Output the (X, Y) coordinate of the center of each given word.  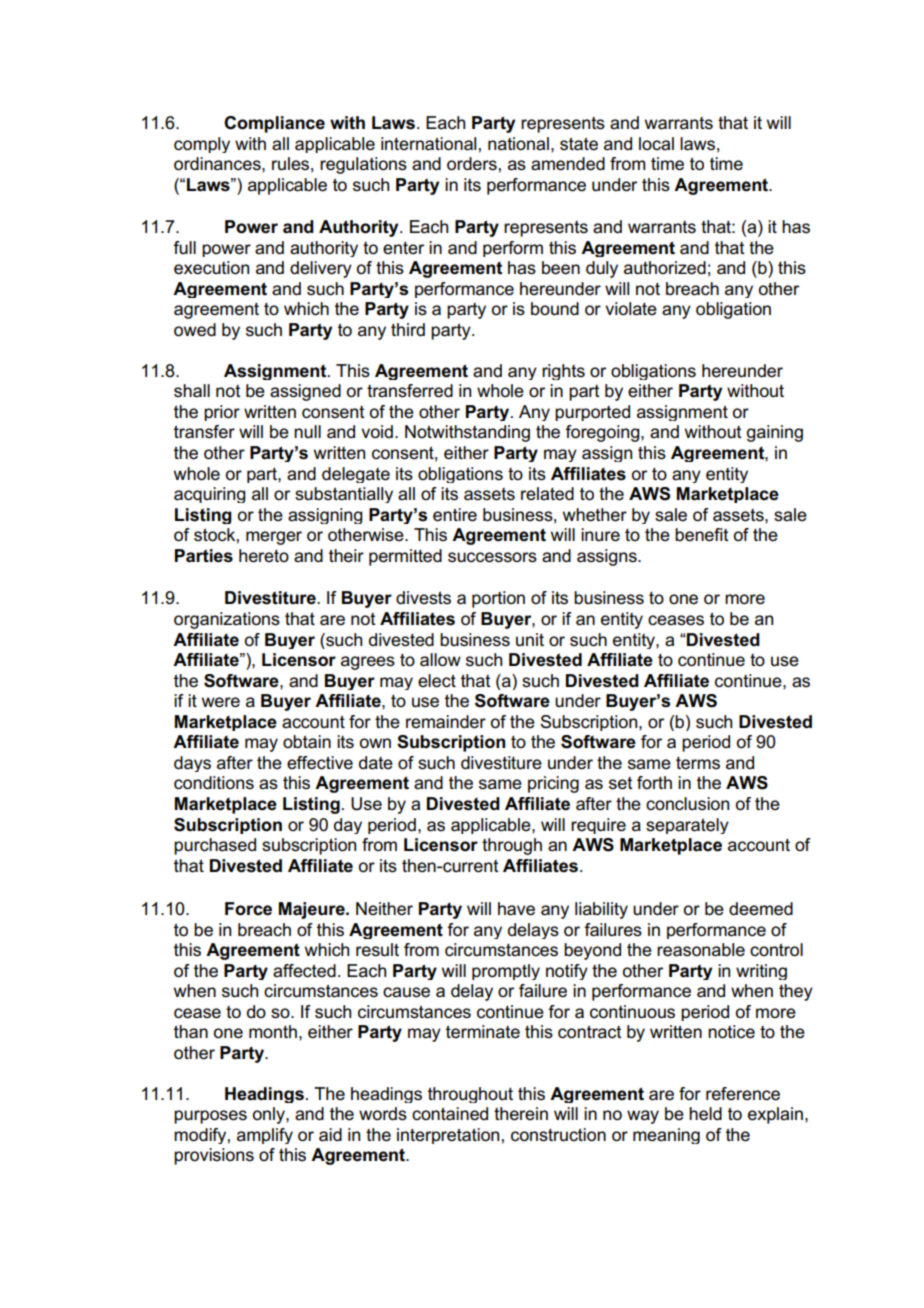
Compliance (274, 124)
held (705, 1114)
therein (521, 1114)
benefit (702, 535)
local (656, 144)
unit (530, 640)
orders (472, 164)
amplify (265, 1136)
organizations (227, 620)
